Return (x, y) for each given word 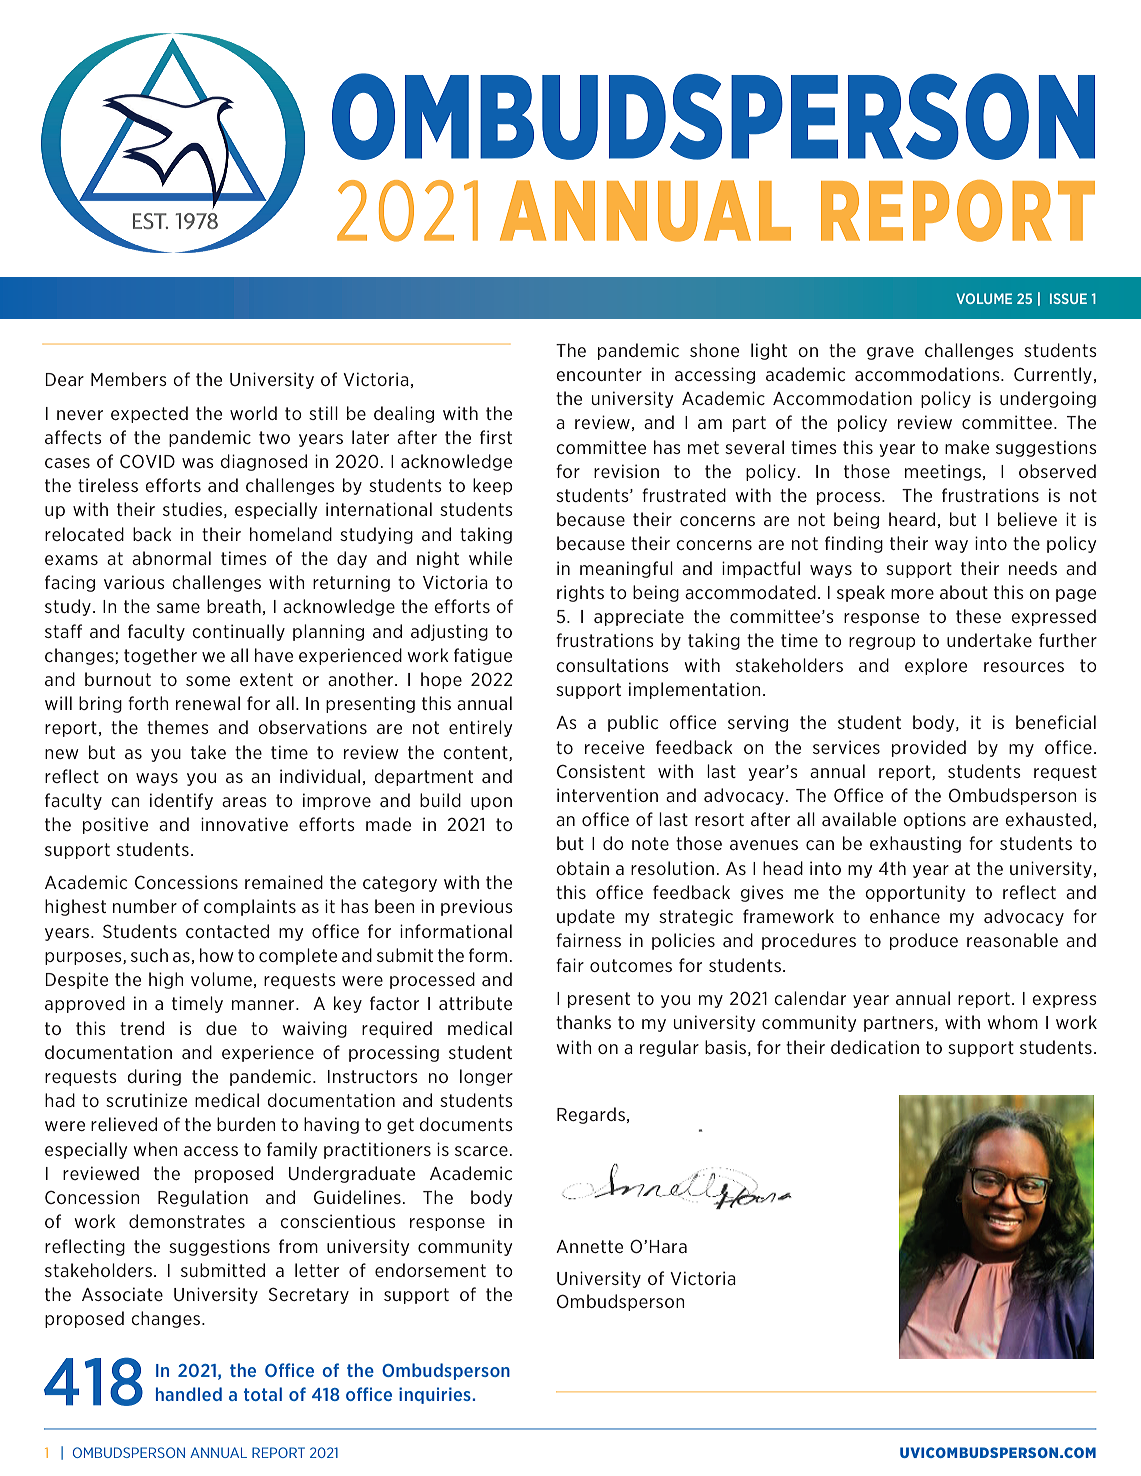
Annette (589, 1246)
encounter (599, 374)
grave (890, 353)
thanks (583, 1022)
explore (936, 666)
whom (1013, 1022)
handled (189, 1394)
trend (142, 1028)
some (208, 681)
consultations (612, 665)
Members (129, 379)
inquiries (435, 1395)
